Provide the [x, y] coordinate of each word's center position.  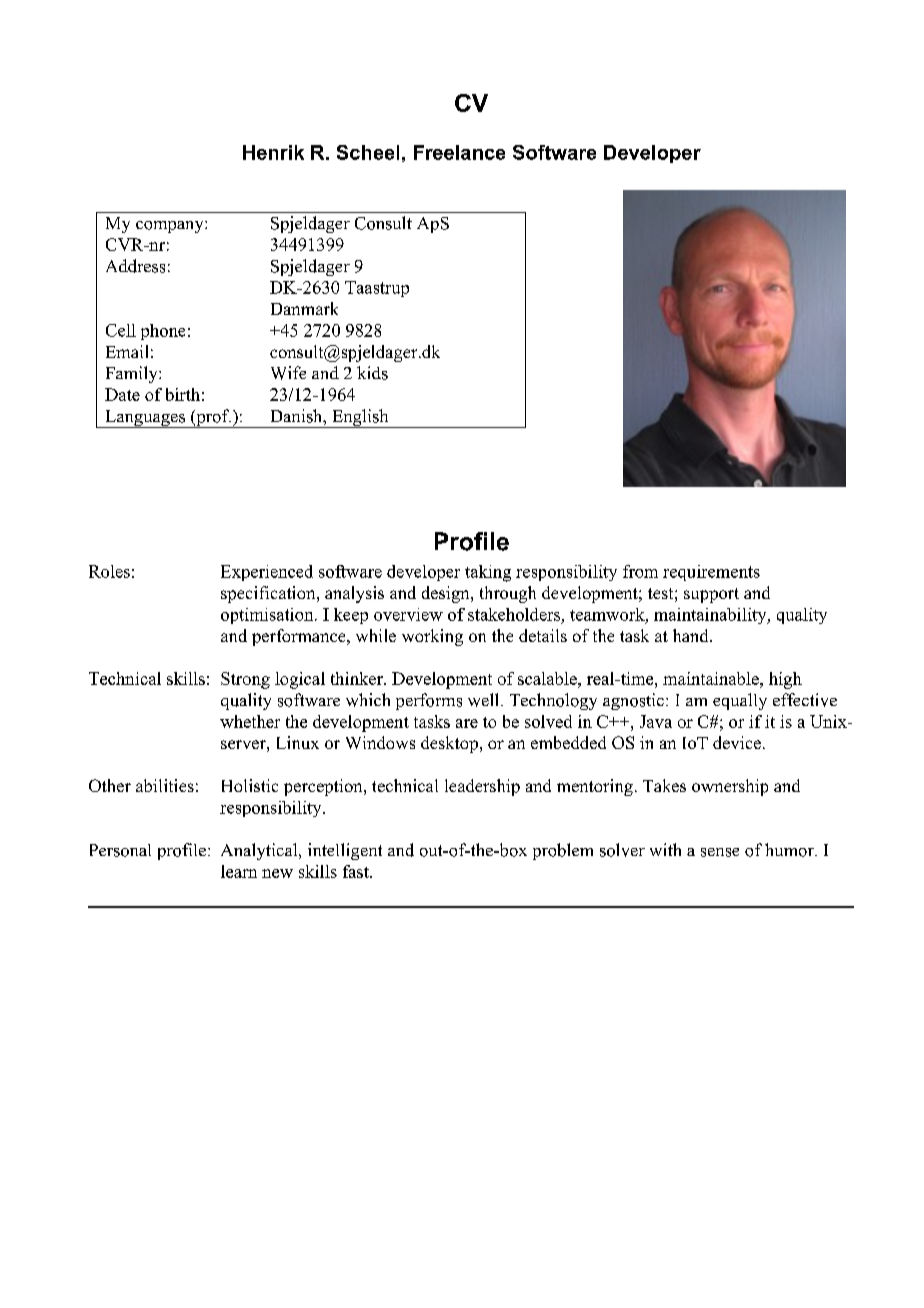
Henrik [273, 152]
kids [372, 373]
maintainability [711, 616]
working [432, 637]
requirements [711, 573]
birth [183, 394]
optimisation [268, 616]
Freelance [459, 152]
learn [239, 871]
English [360, 418]
